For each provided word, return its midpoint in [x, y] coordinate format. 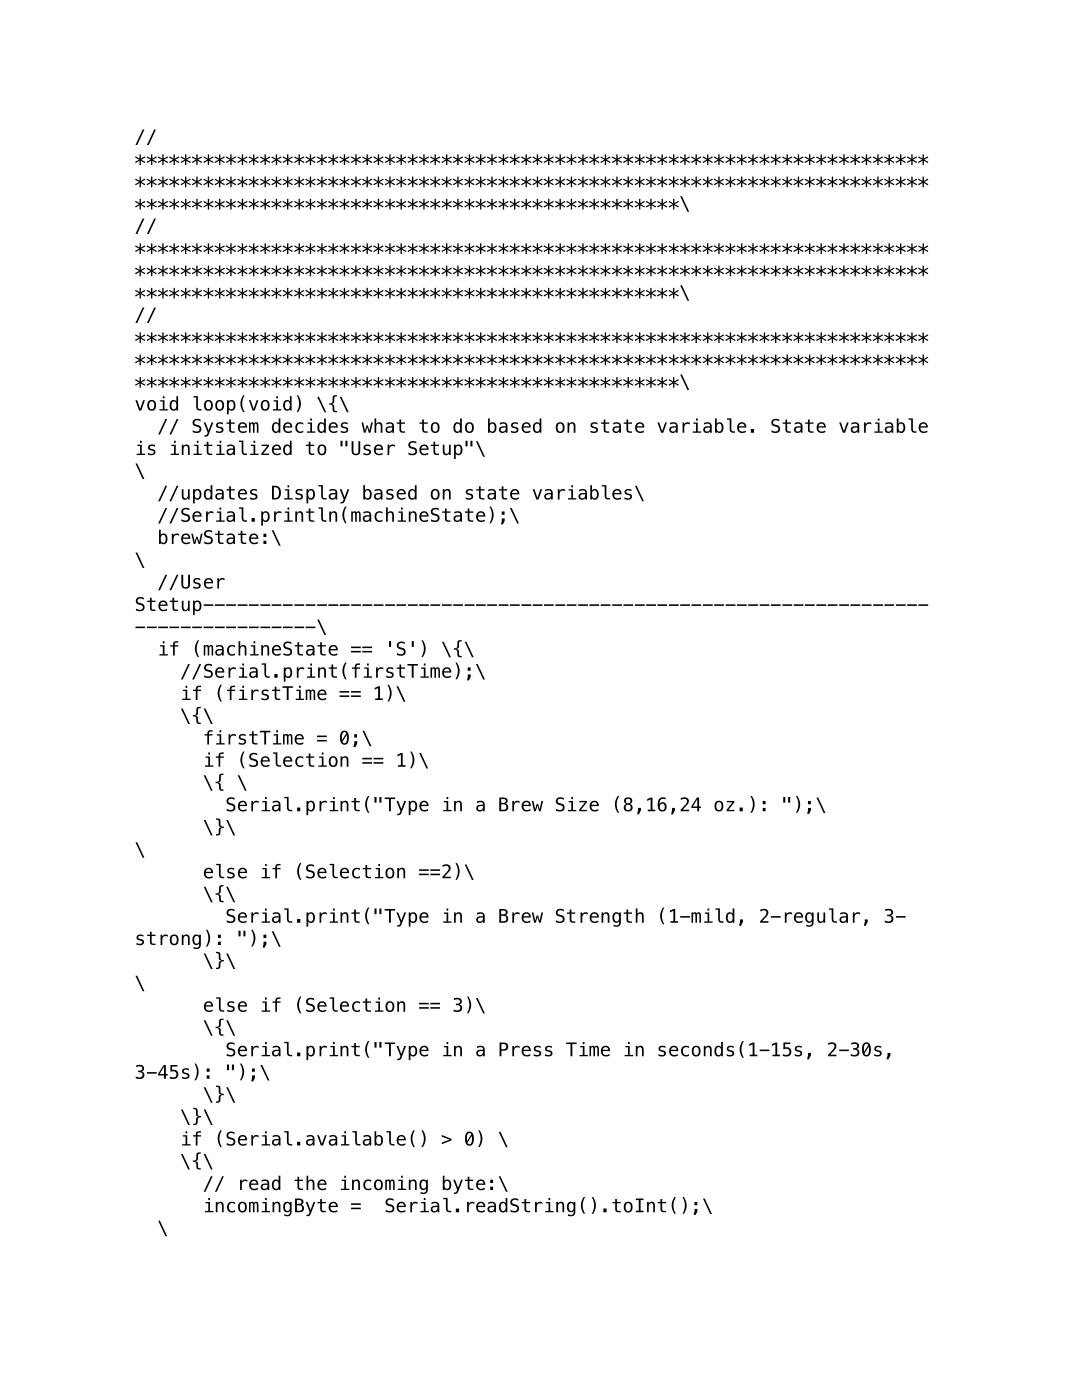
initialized [231, 448]
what [383, 425]
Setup [435, 450]
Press [526, 1049]
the [310, 1183]
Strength [600, 917]
